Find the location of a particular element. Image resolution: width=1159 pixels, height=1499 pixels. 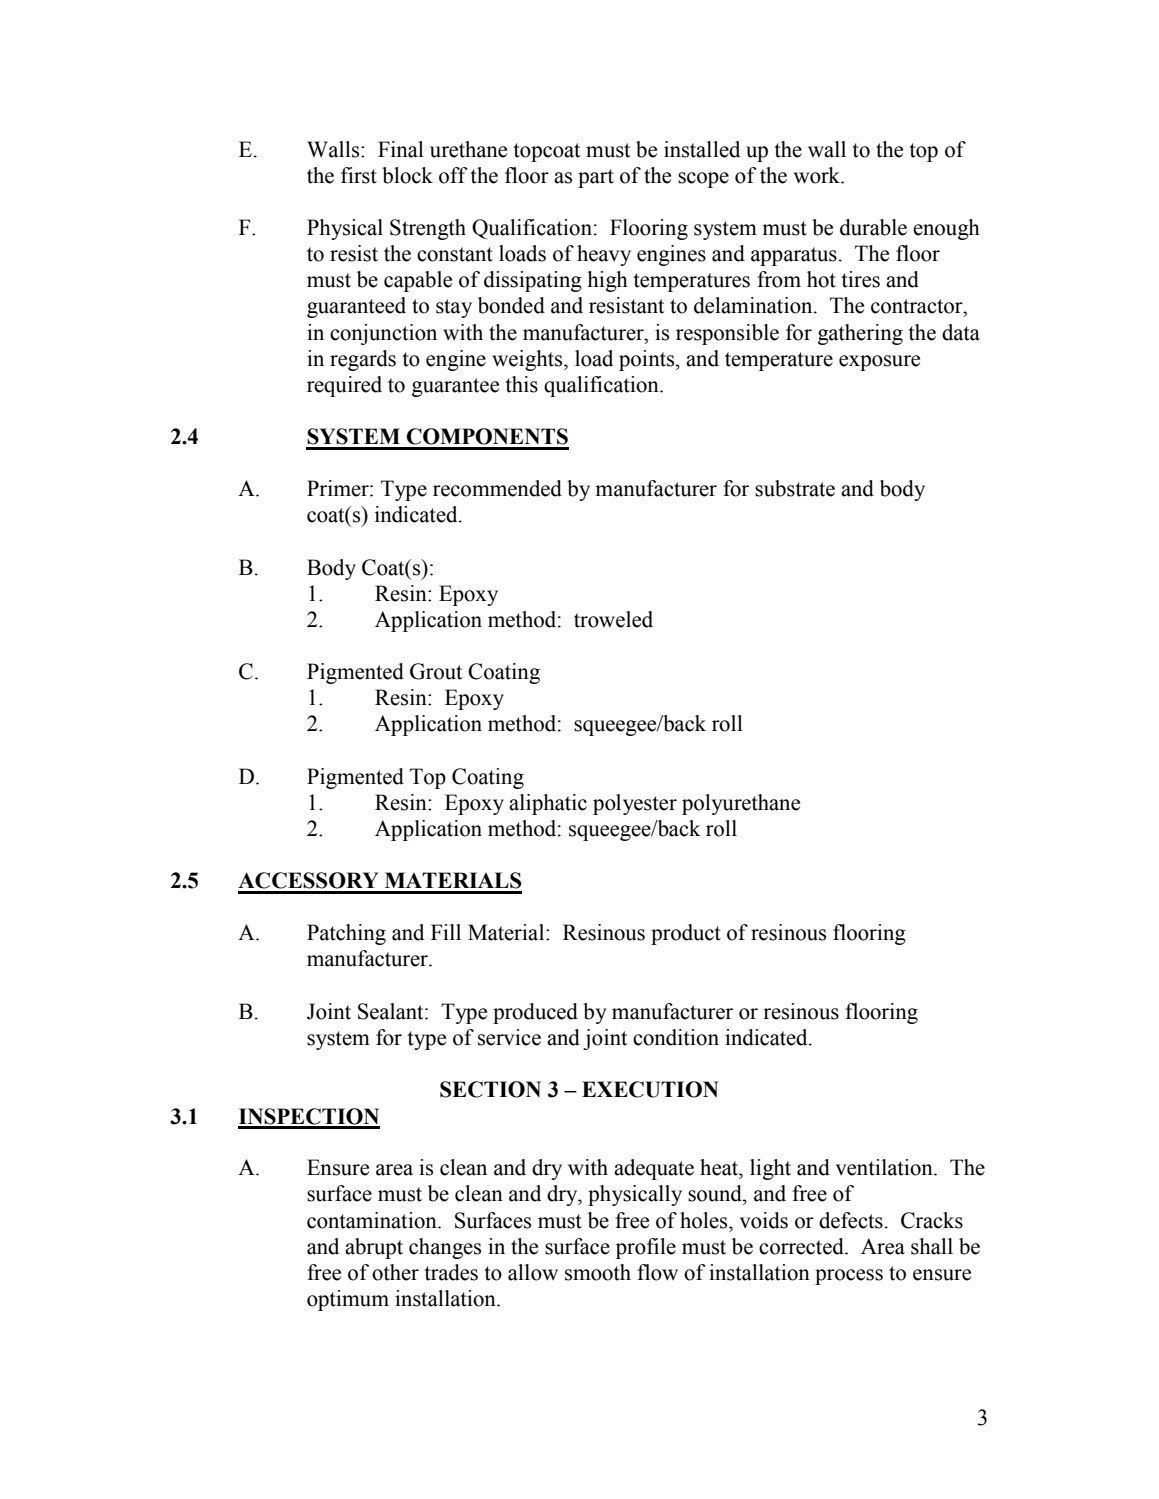

durable is located at coordinates (873, 227).
